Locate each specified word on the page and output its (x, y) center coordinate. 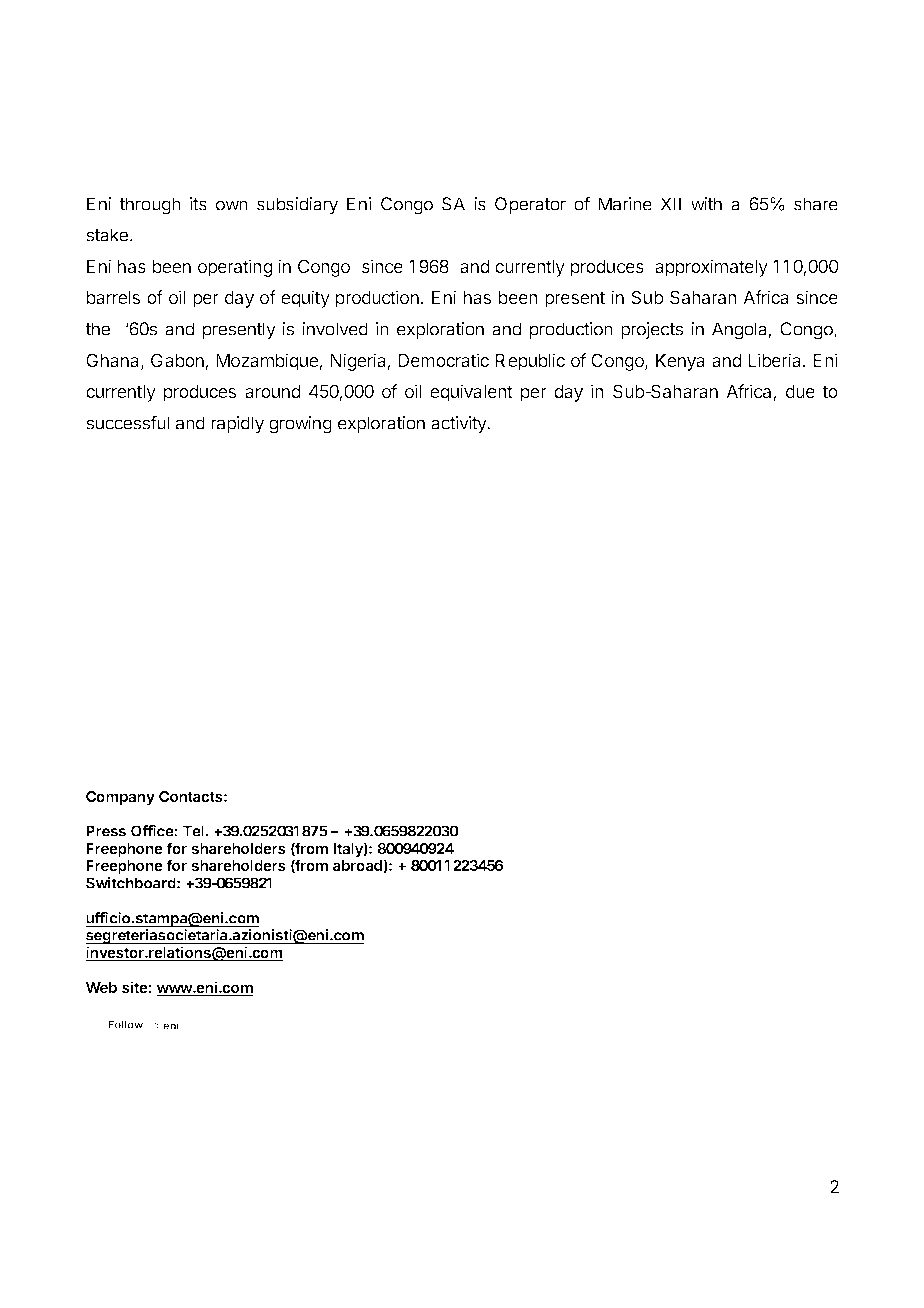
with (706, 204)
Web (101, 987)
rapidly (237, 425)
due (800, 391)
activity (460, 425)
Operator (530, 205)
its (198, 204)
